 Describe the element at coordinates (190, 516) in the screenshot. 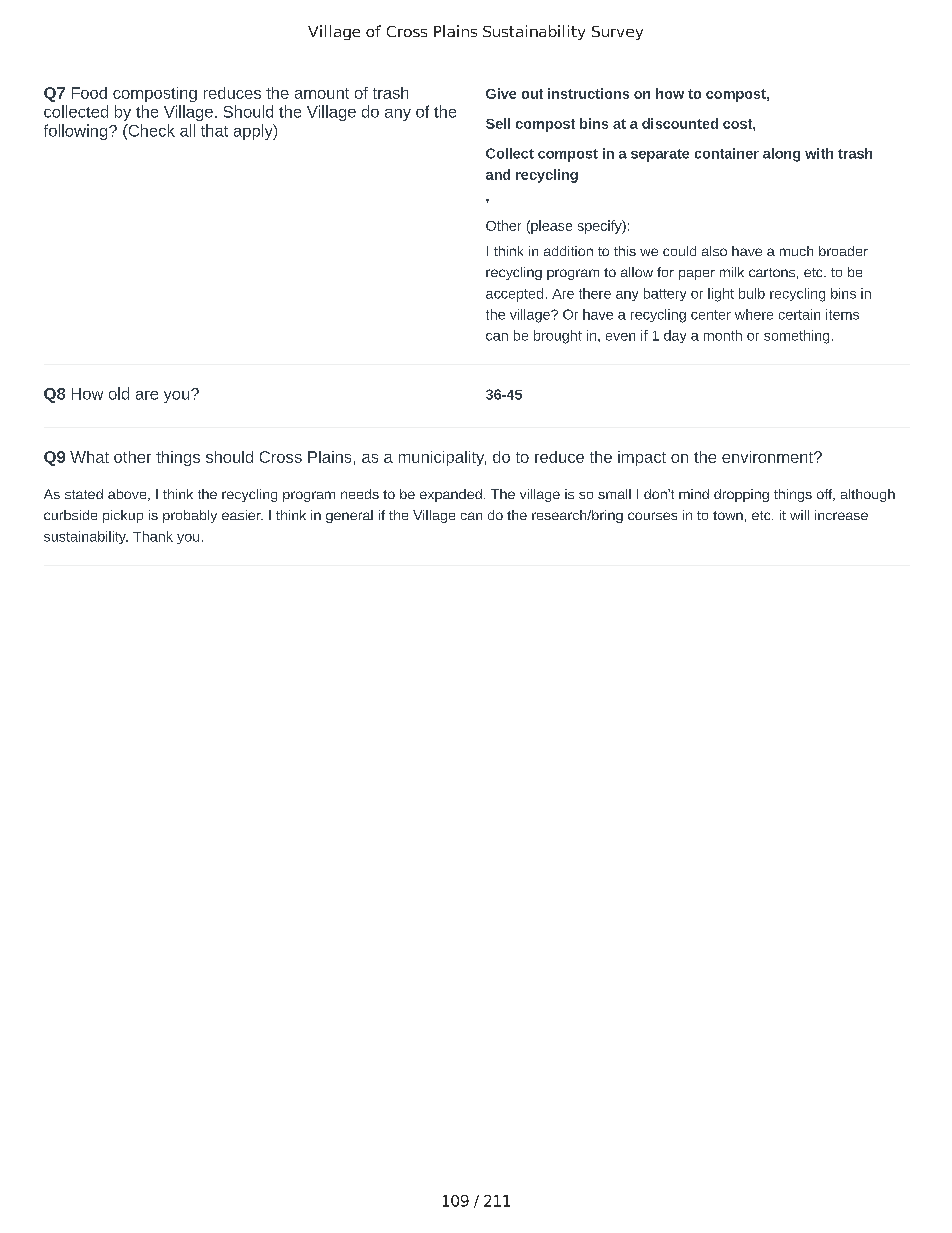

I see `probably` at that location.
